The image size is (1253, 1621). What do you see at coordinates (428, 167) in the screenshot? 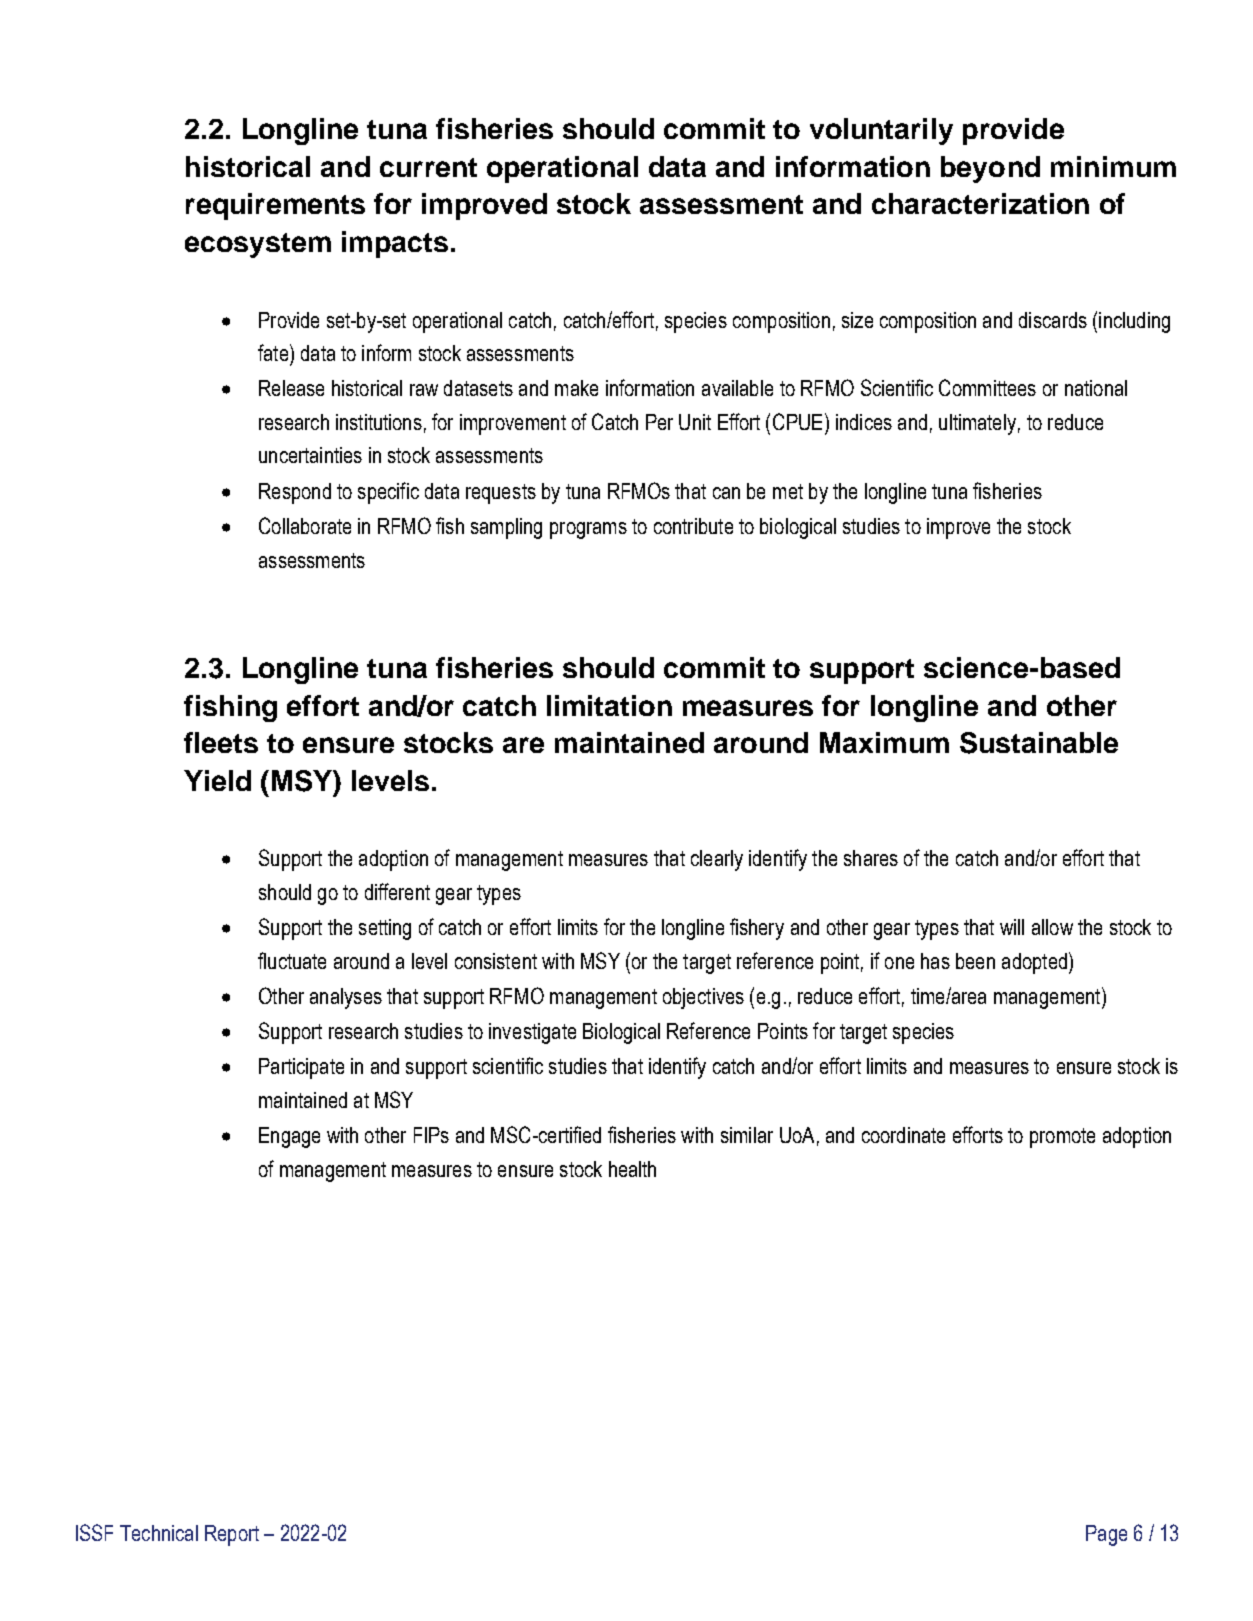
I see `current` at bounding box center [428, 167].
